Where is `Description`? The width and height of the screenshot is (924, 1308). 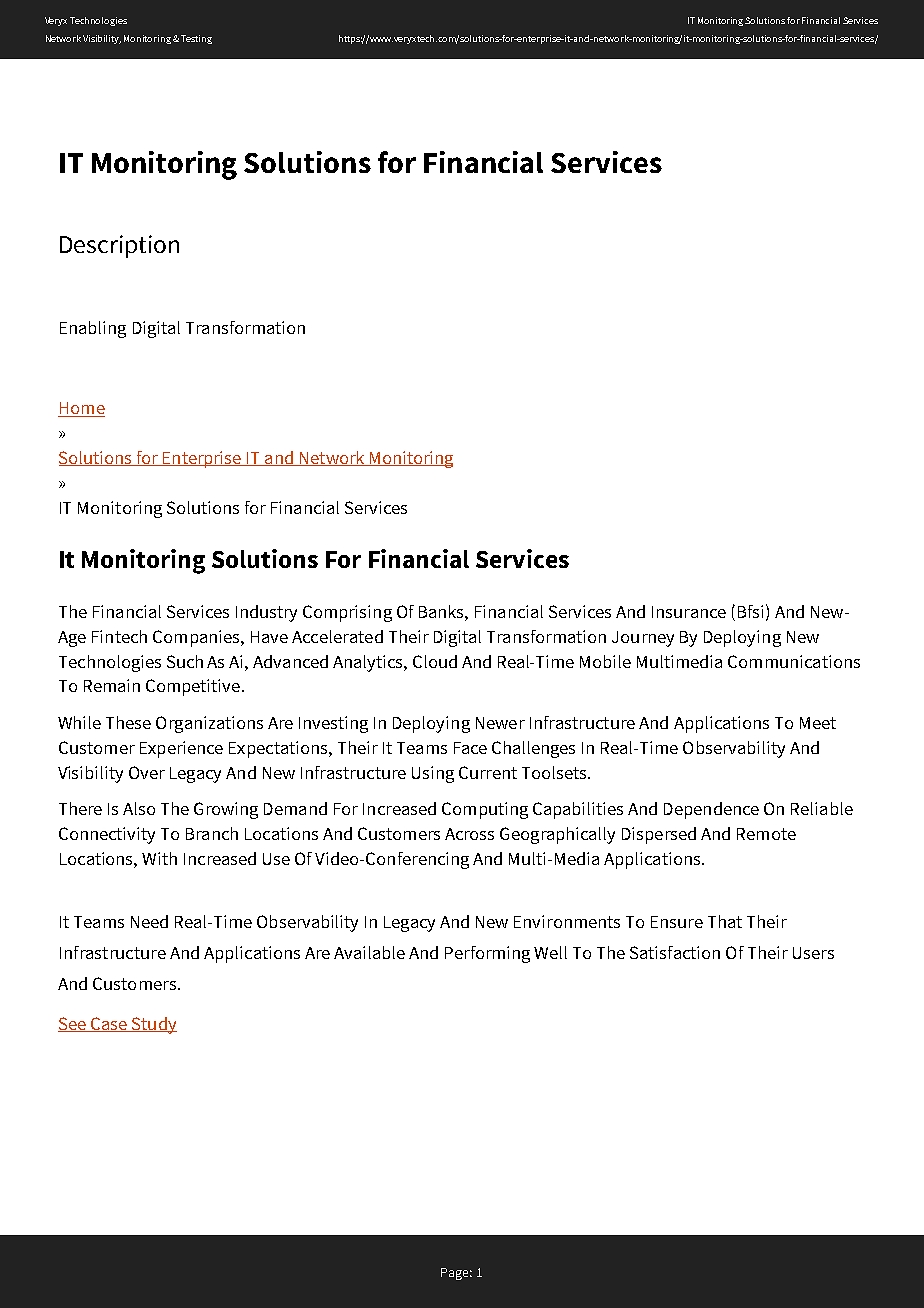
Description is located at coordinates (119, 246).
